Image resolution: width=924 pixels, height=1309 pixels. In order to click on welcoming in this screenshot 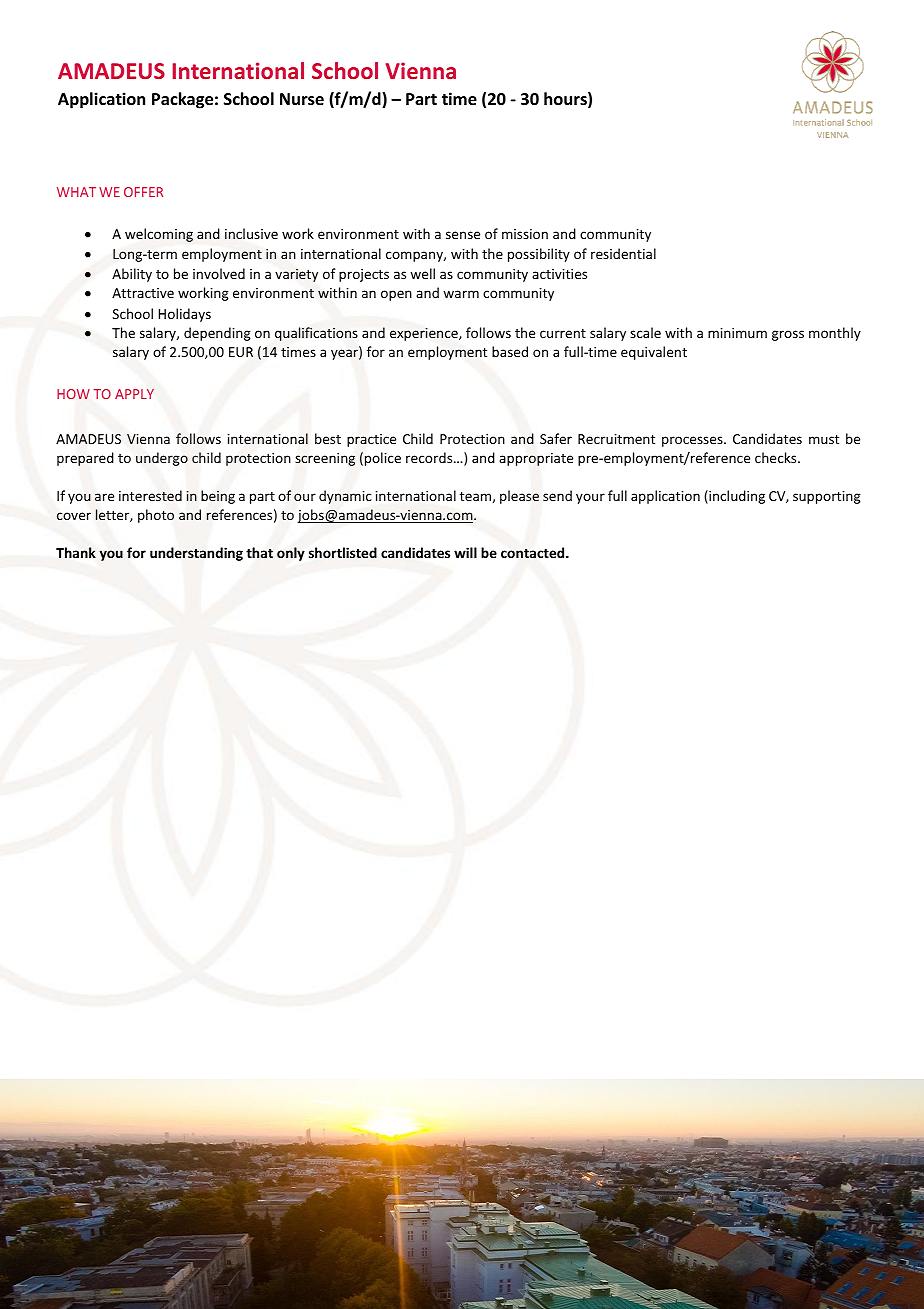, I will do `click(159, 235)`.
